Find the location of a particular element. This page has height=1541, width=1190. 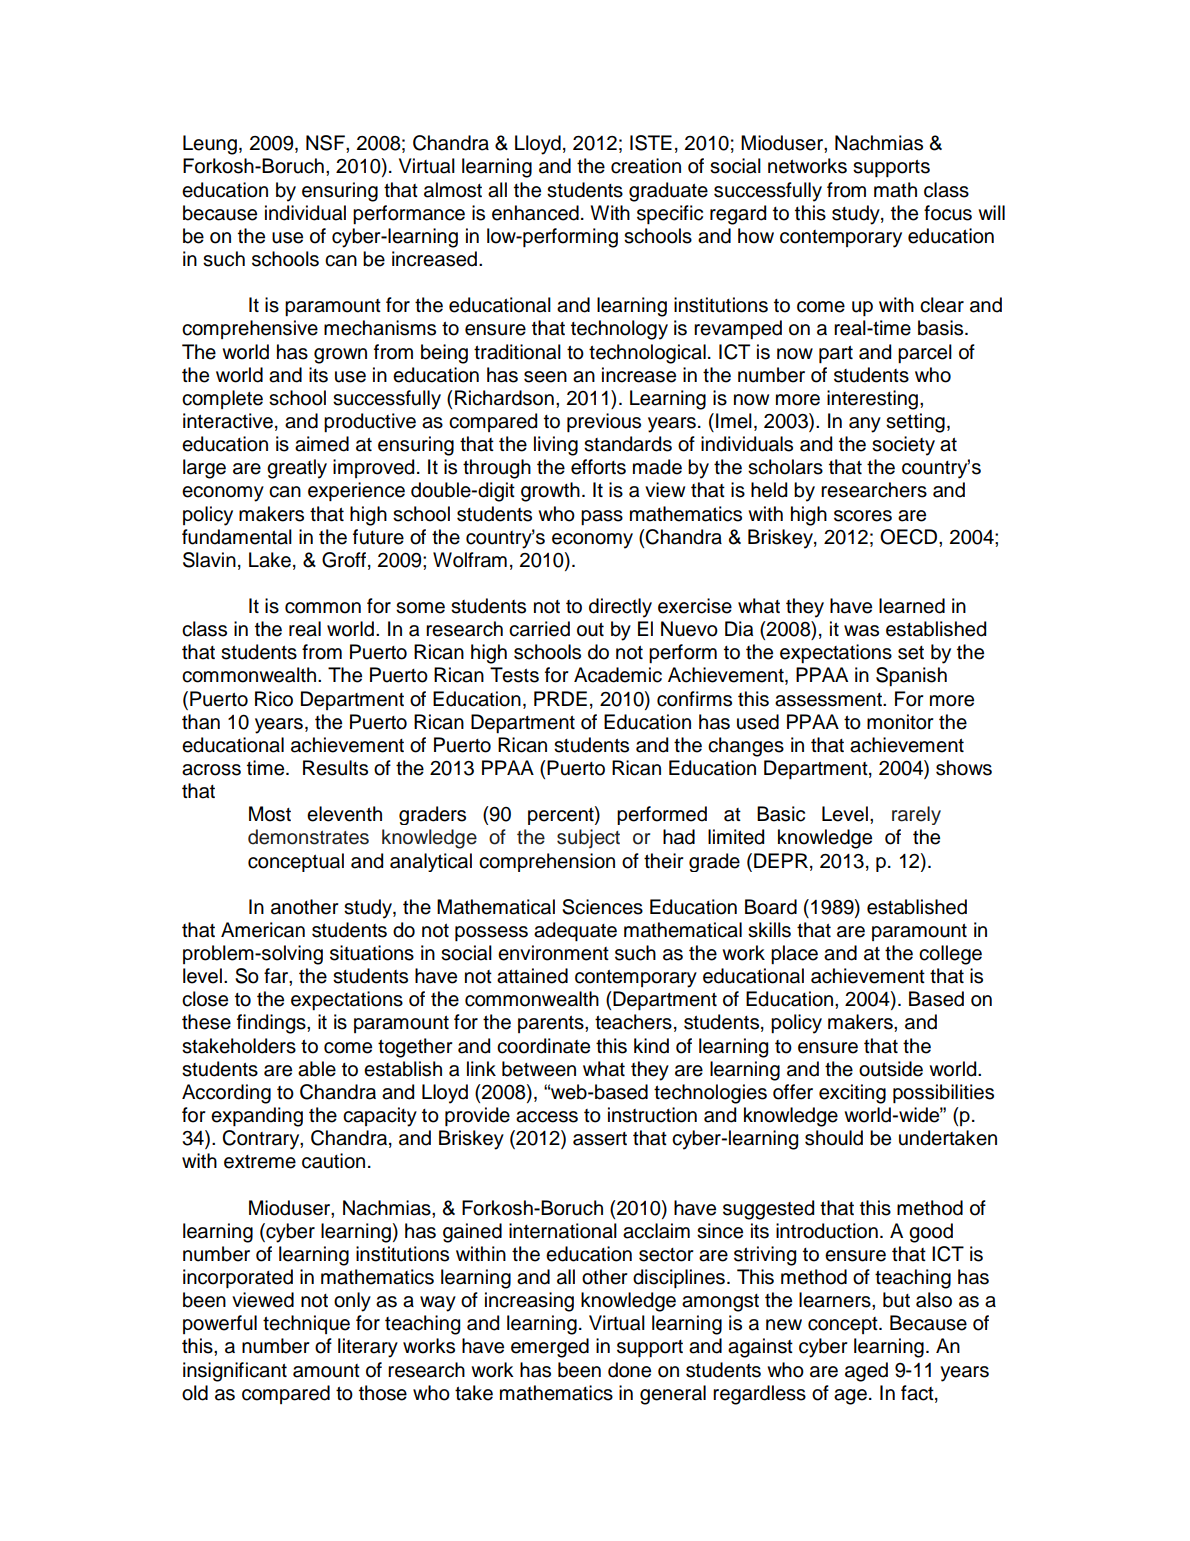

Results is located at coordinates (335, 768).
